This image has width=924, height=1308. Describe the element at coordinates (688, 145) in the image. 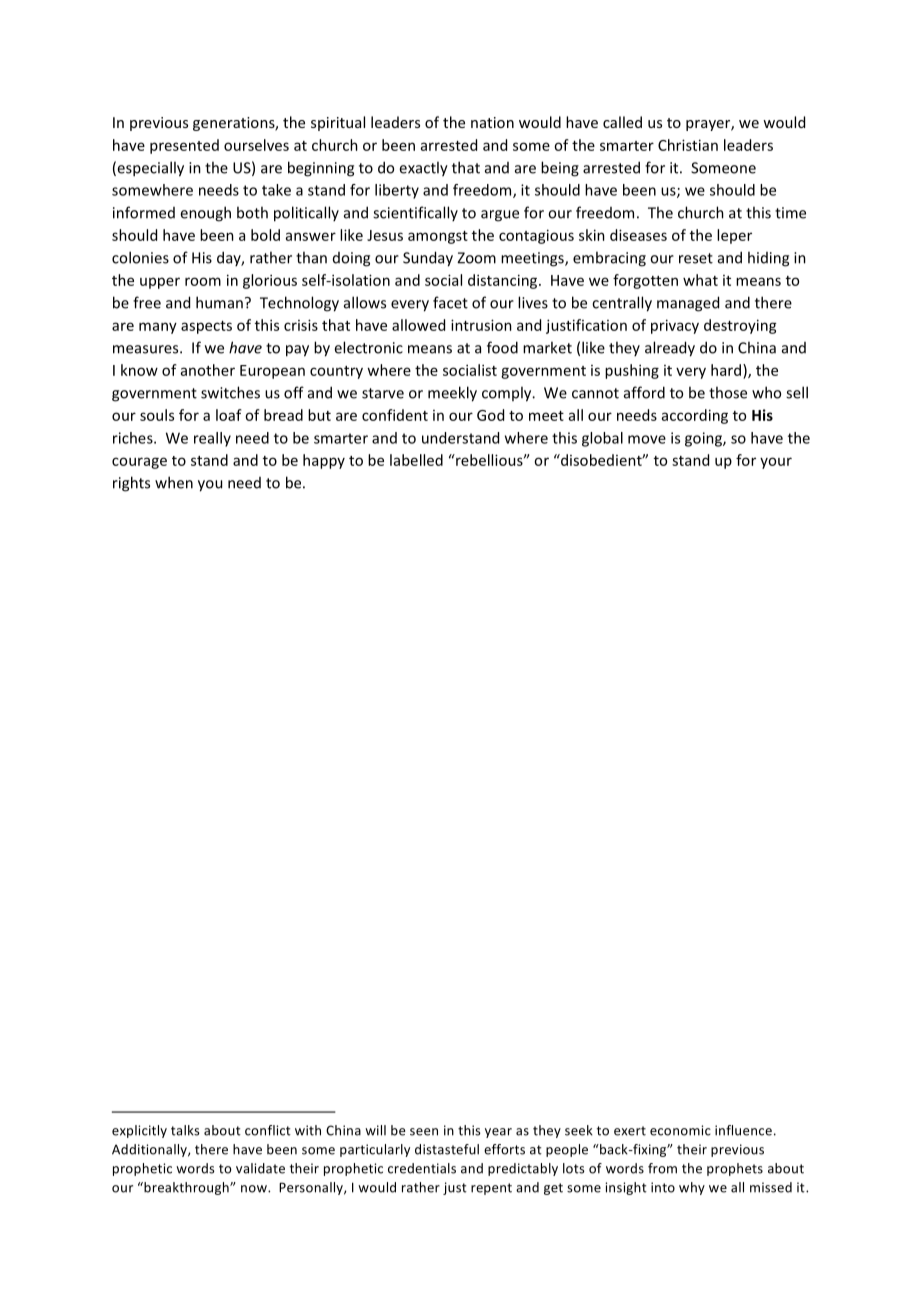

I see `Christian` at that location.
